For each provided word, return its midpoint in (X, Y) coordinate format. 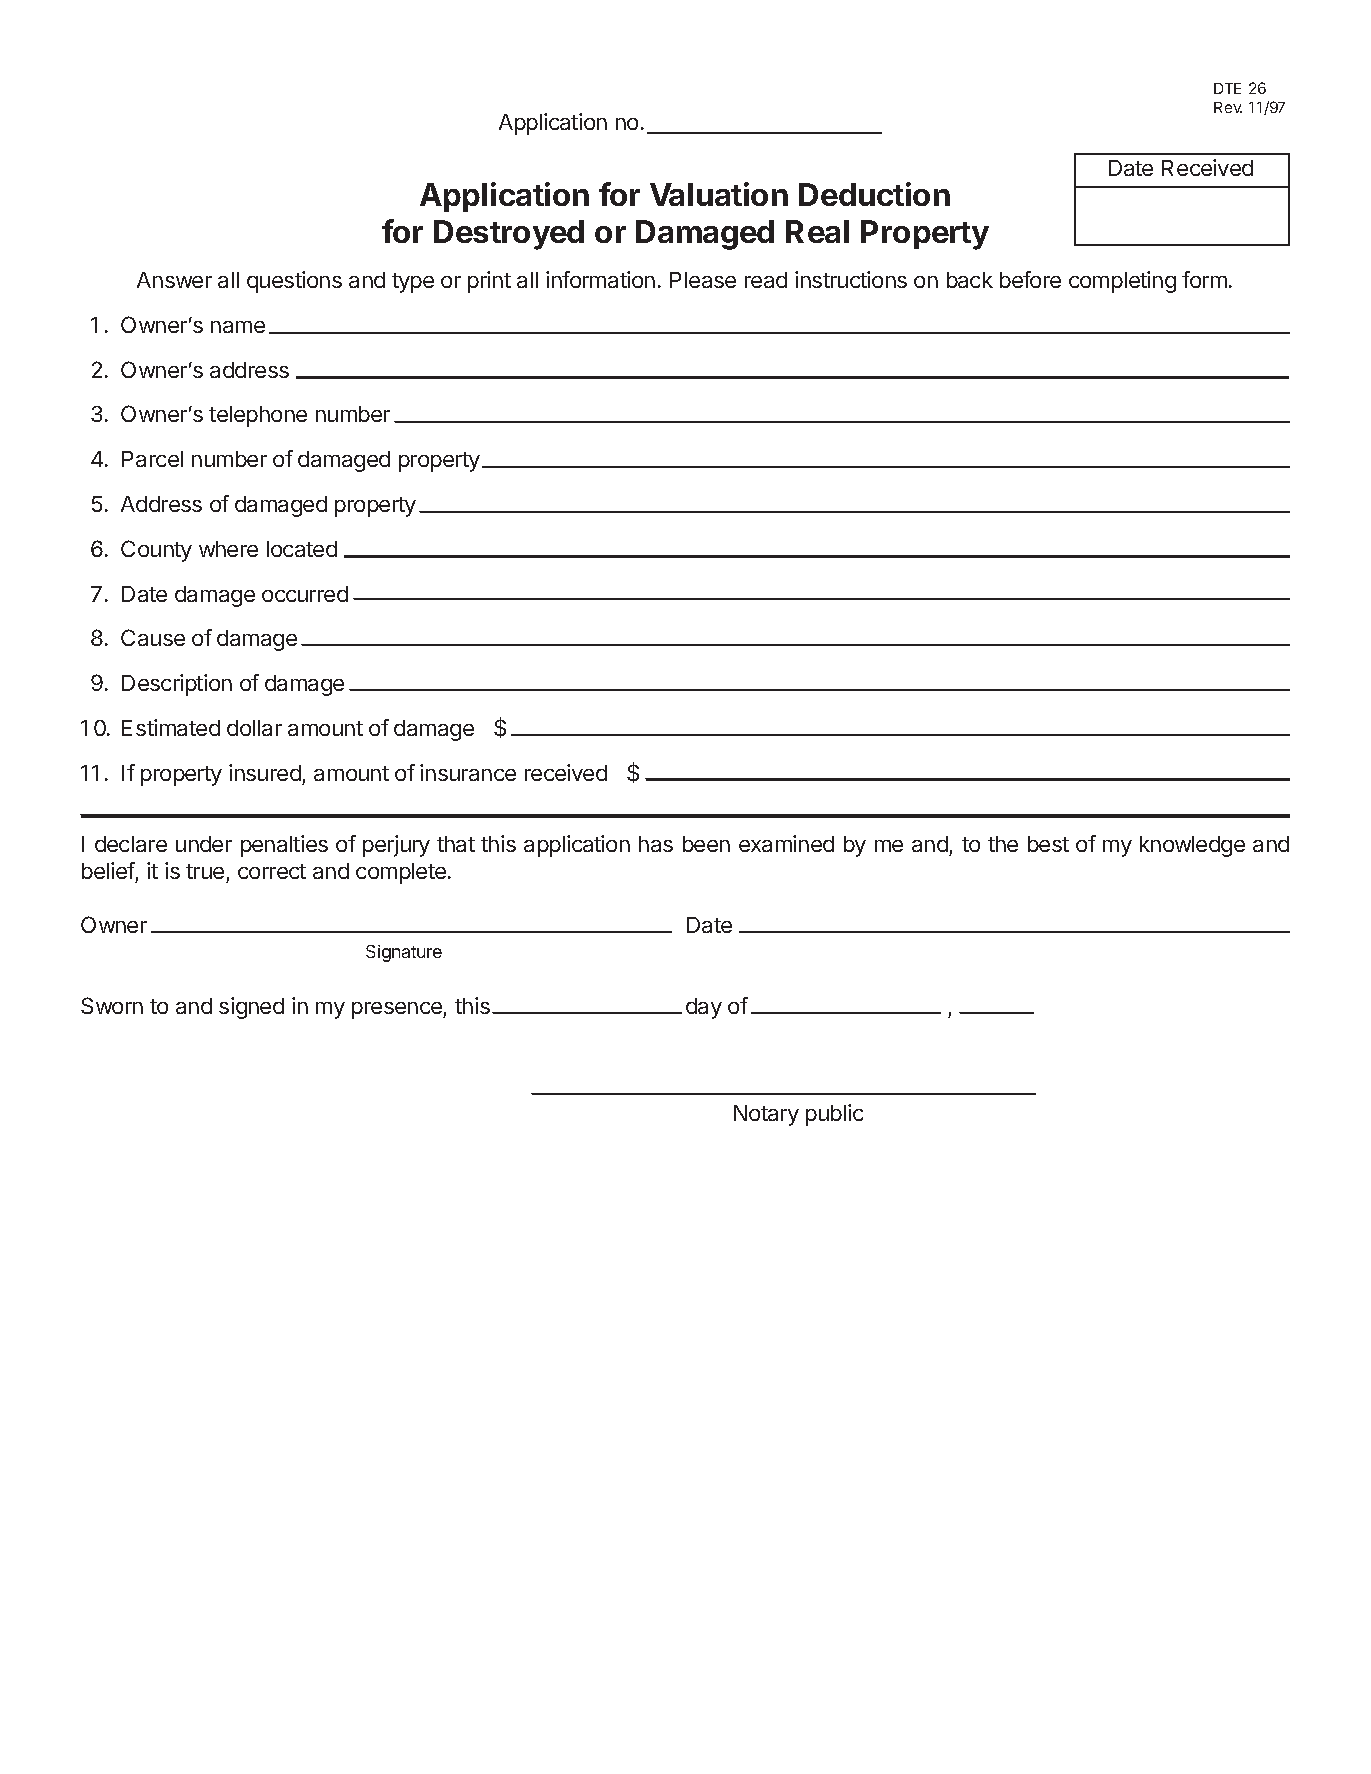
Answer (174, 280)
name (238, 327)
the (1003, 844)
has (656, 844)
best (1048, 844)
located (302, 549)
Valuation (719, 194)
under (204, 844)
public (834, 1115)
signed (251, 1008)
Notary (766, 1115)
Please (703, 280)
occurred (305, 594)
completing (1122, 282)
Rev (1228, 107)
